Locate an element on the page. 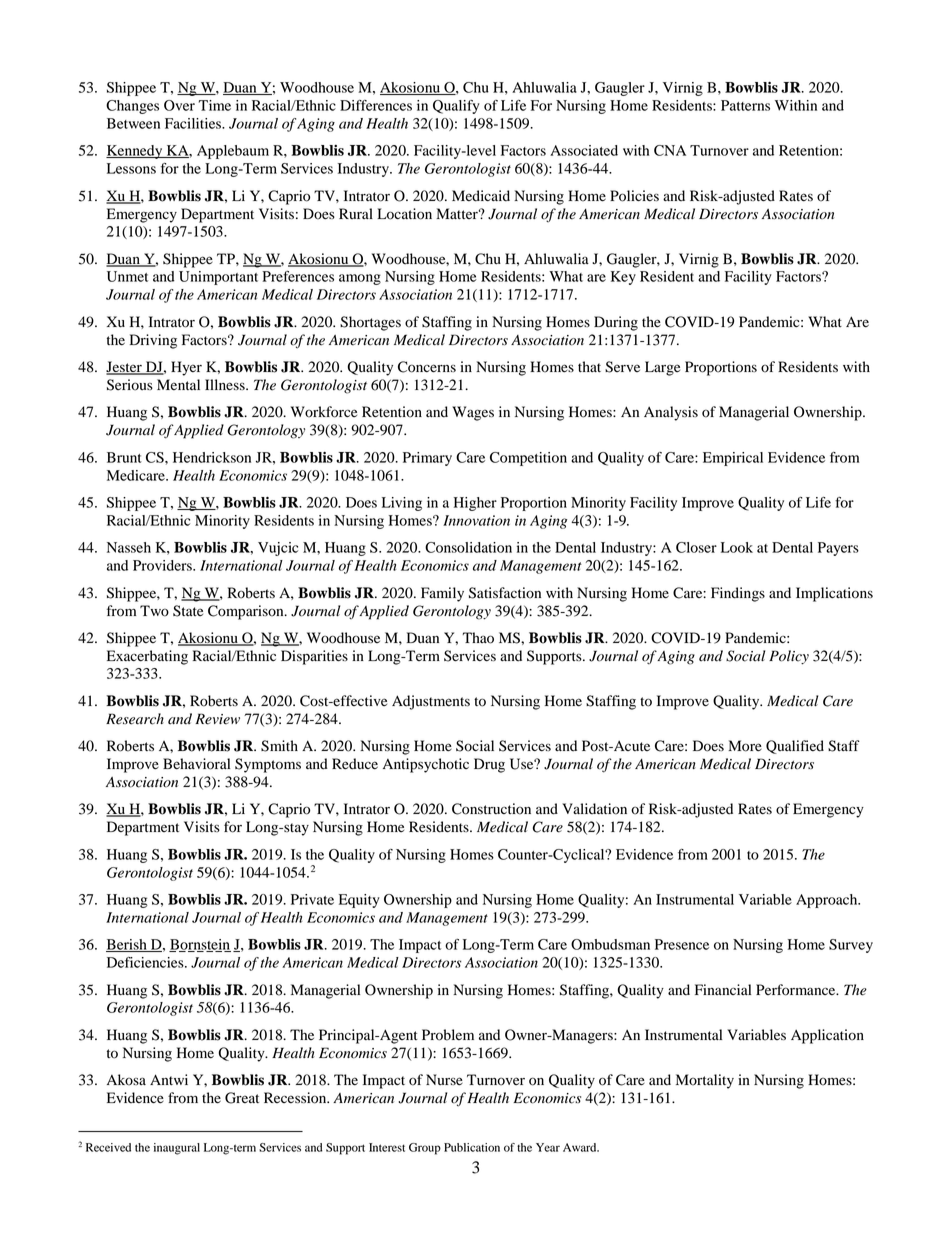 This page has width=952, height=1233. Competition is located at coordinates (528, 459).
